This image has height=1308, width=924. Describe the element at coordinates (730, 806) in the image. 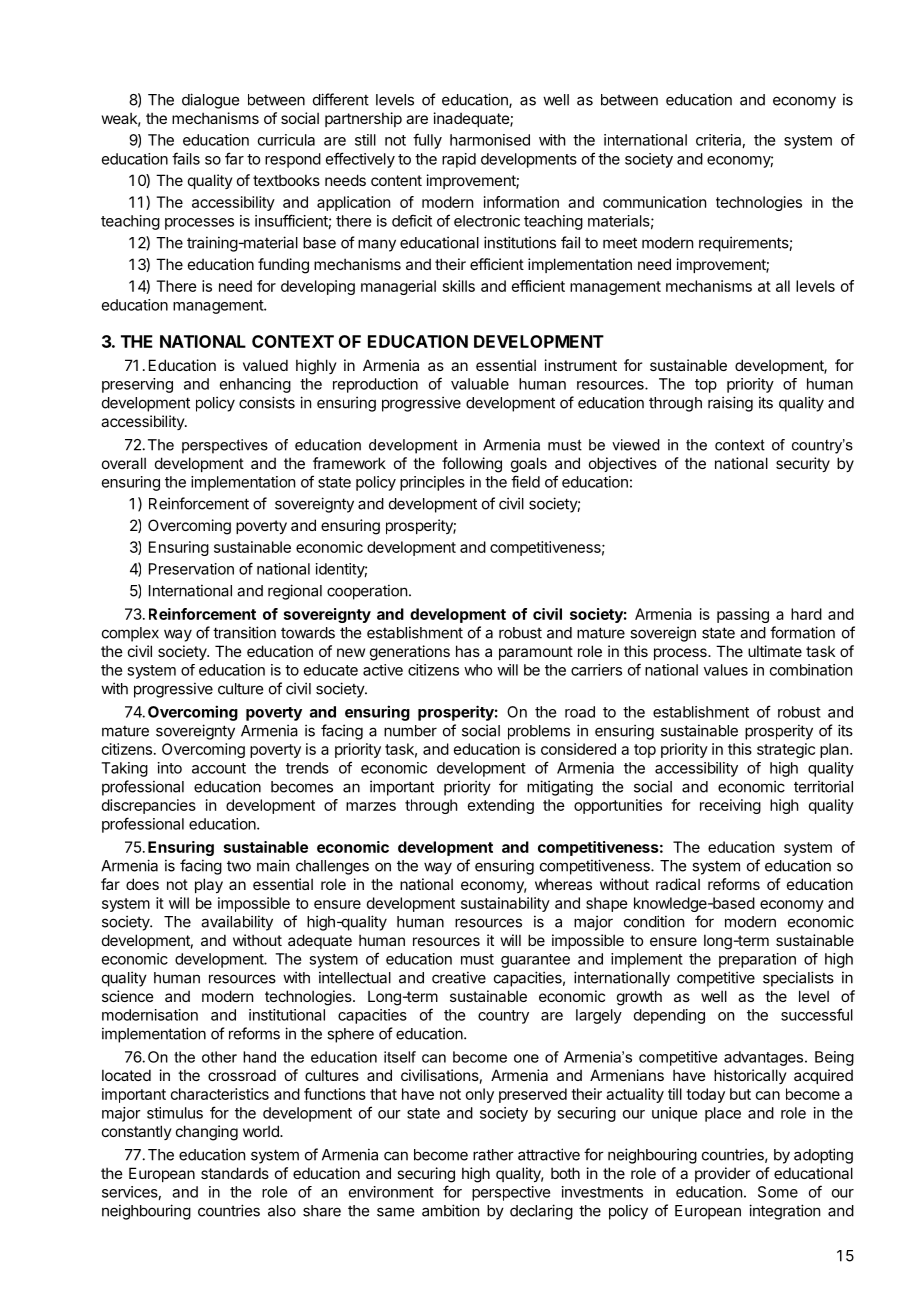

I see `receiving` at that location.
